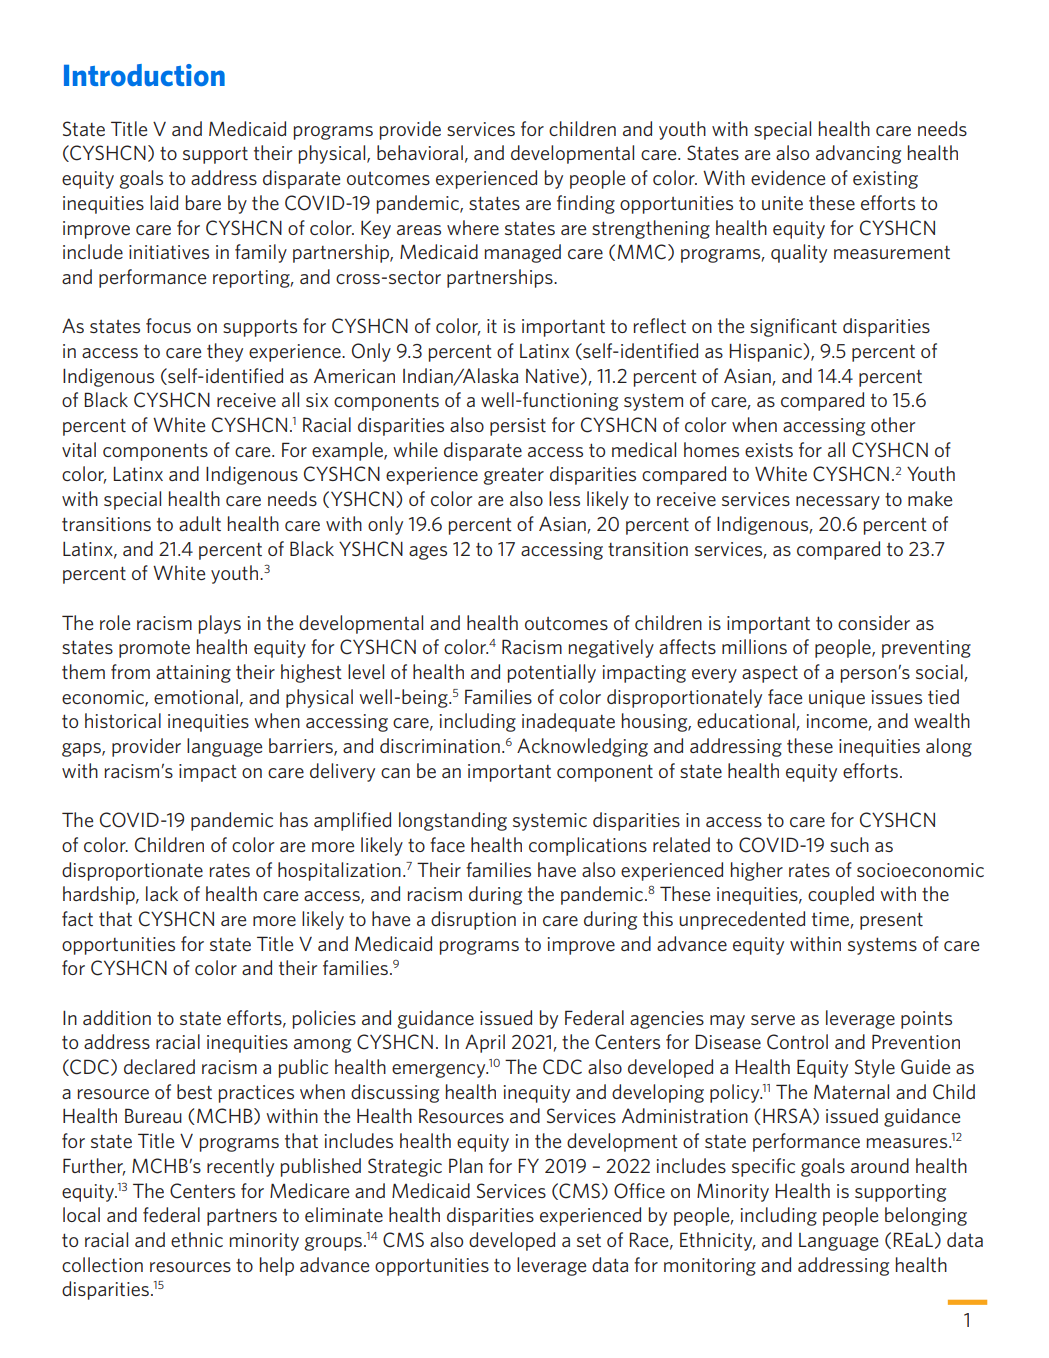 The height and width of the screenshot is (1358, 1049). Describe the element at coordinates (552, 673) in the screenshot. I see `potentially` at that location.
